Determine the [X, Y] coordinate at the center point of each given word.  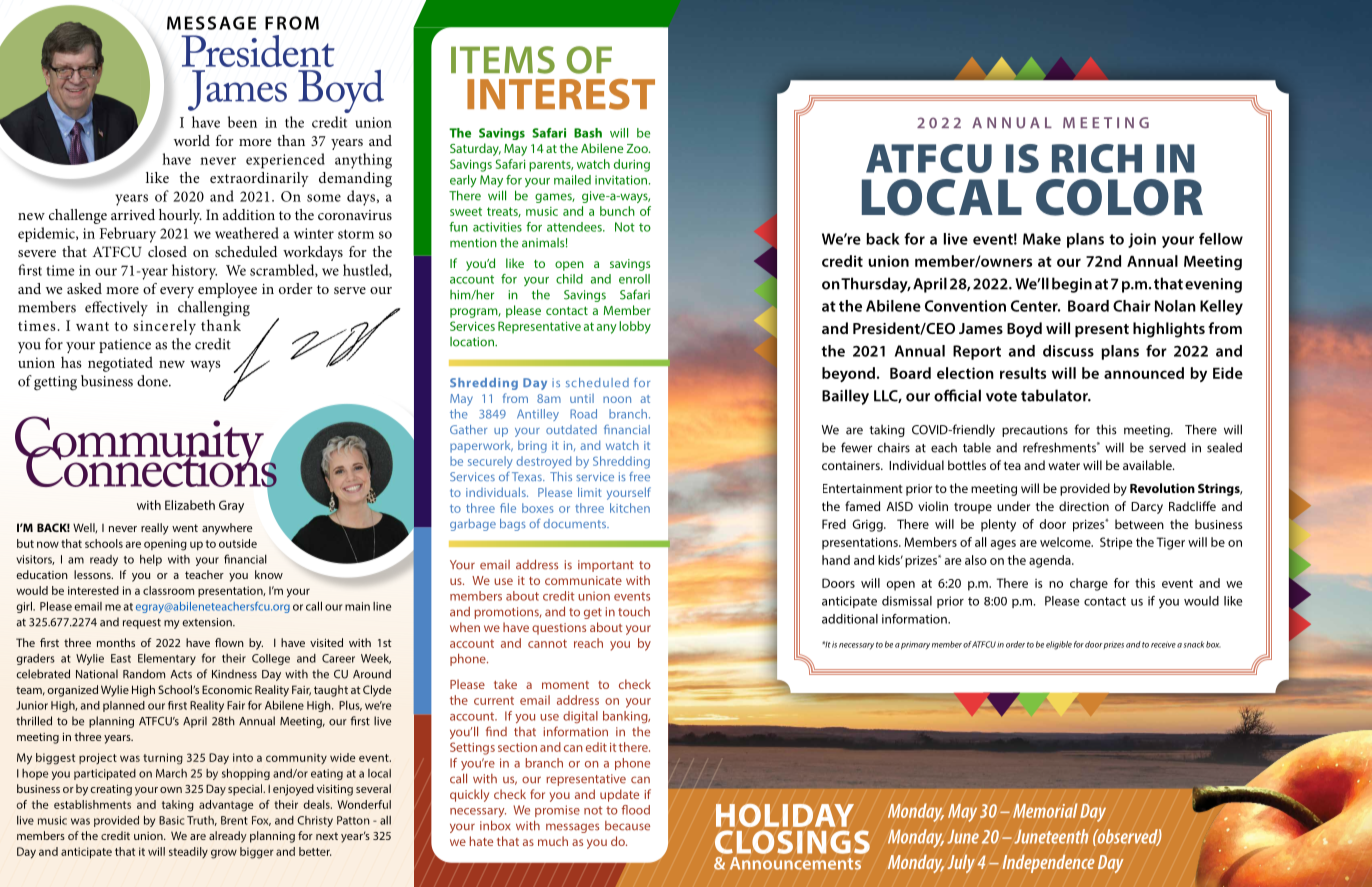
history [194, 272]
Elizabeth [190, 505]
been [242, 122]
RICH [1097, 158]
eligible [1059, 645]
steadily [188, 852]
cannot [547, 643]
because [627, 826]
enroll [634, 279]
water [1064, 465]
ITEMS [503, 60]
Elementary [167, 659]
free [639, 476]
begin [1072, 285]
